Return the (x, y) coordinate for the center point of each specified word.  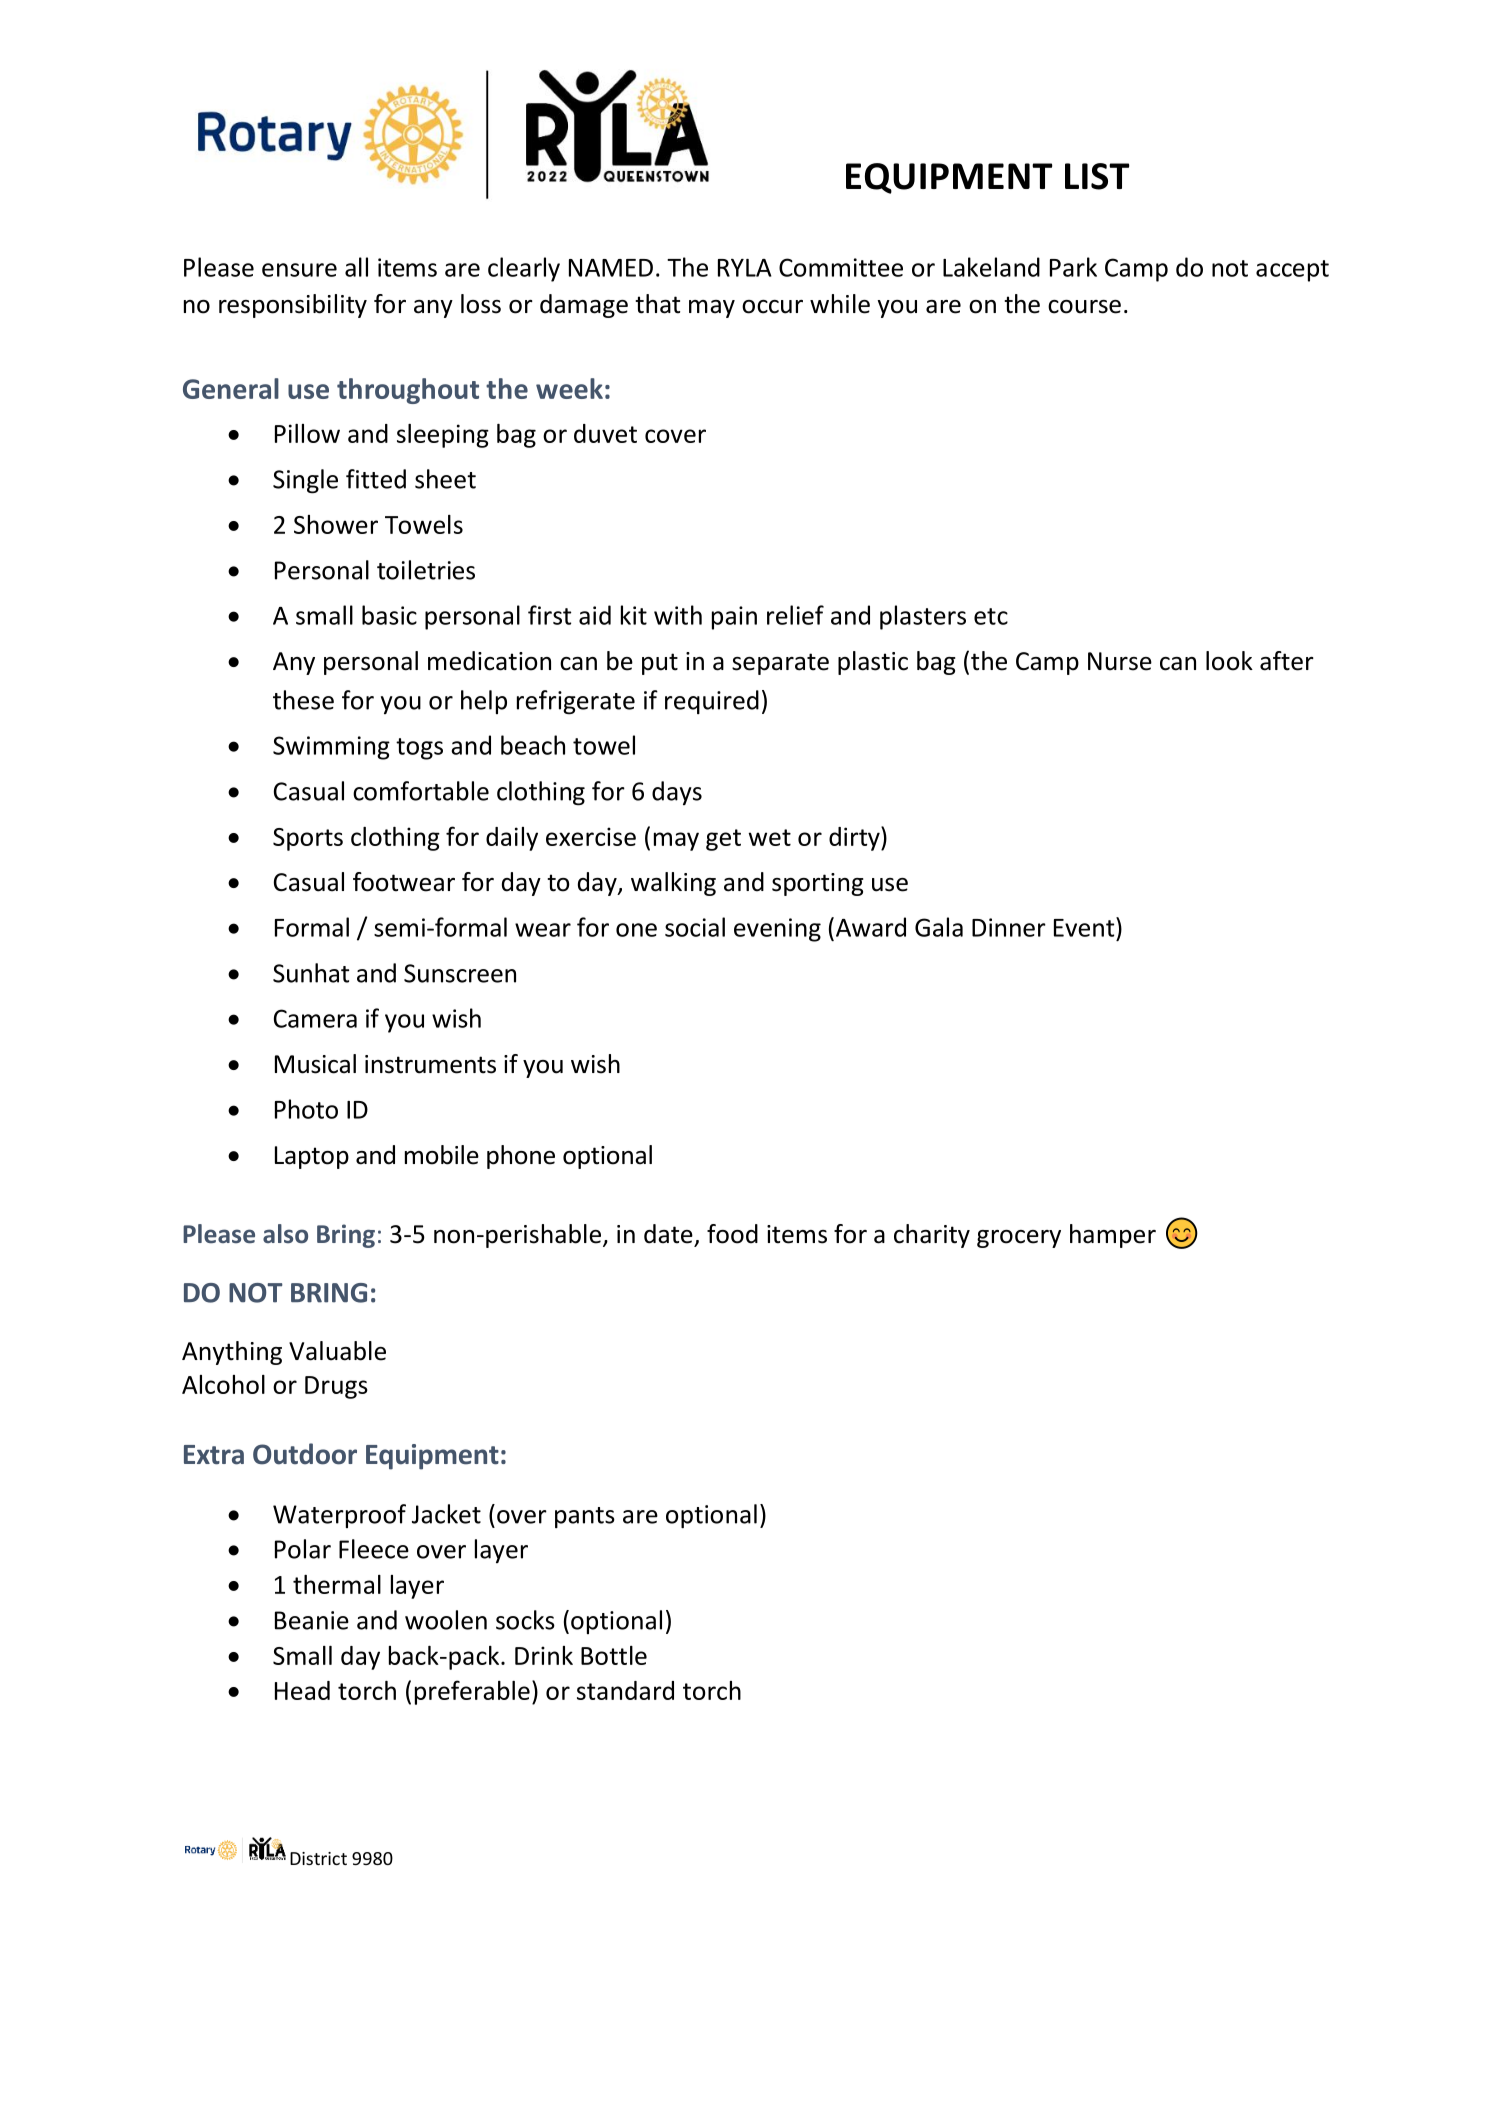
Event (1085, 927)
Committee (841, 267)
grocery (1019, 1239)
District (318, 1858)
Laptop (312, 1157)
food (732, 1234)
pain (734, 618)
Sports (308, 839)
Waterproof (339, 1516)
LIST (1097, 176)
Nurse (1120, 661)
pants (585, 1517)
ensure (299, 270)
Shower (336, 524)
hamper (1113, 1236)
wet (769, 837)
